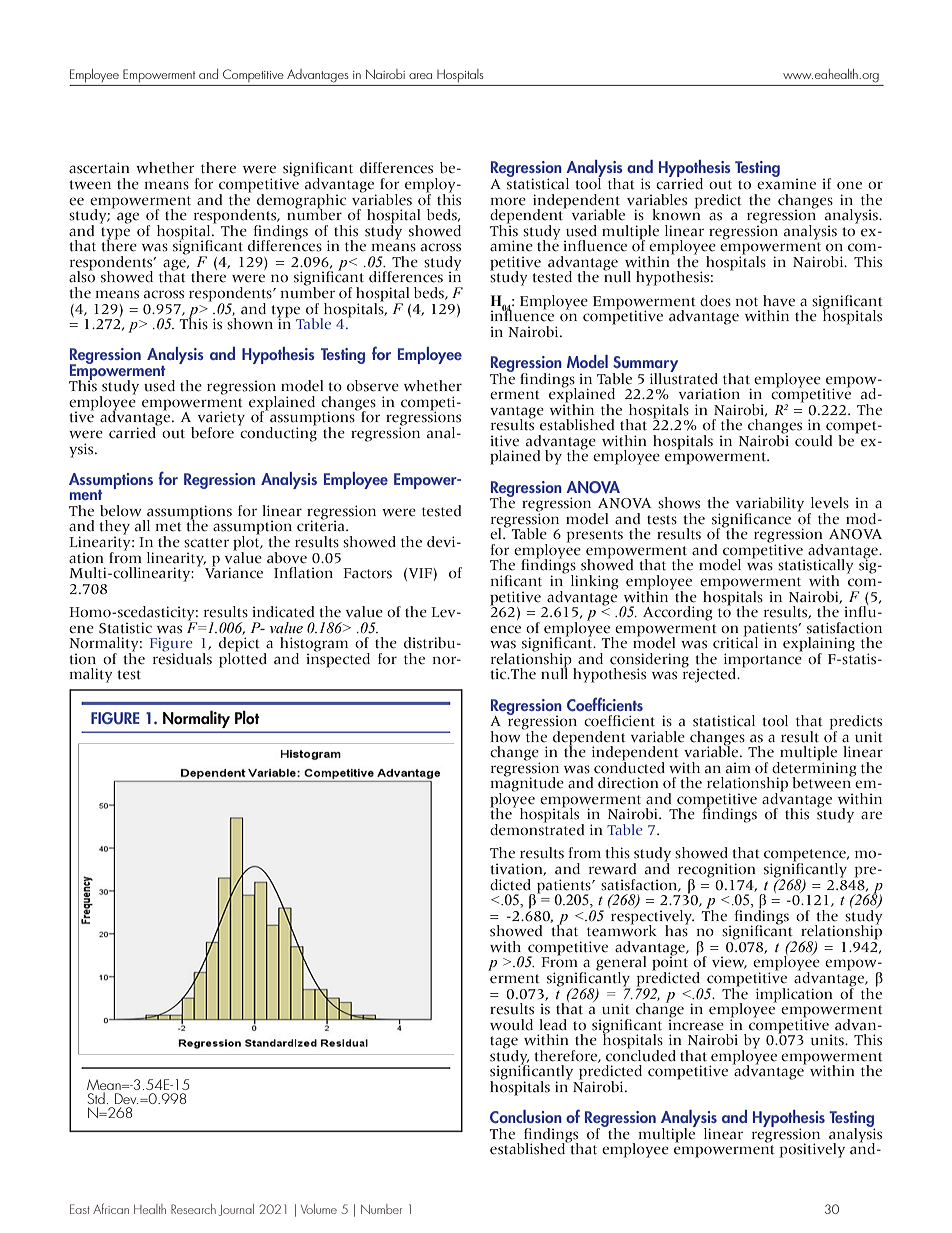  What do you see at coordinates (684, 377) in the screenshot?
I see `illustrated` at bounding box center [684, 377].
